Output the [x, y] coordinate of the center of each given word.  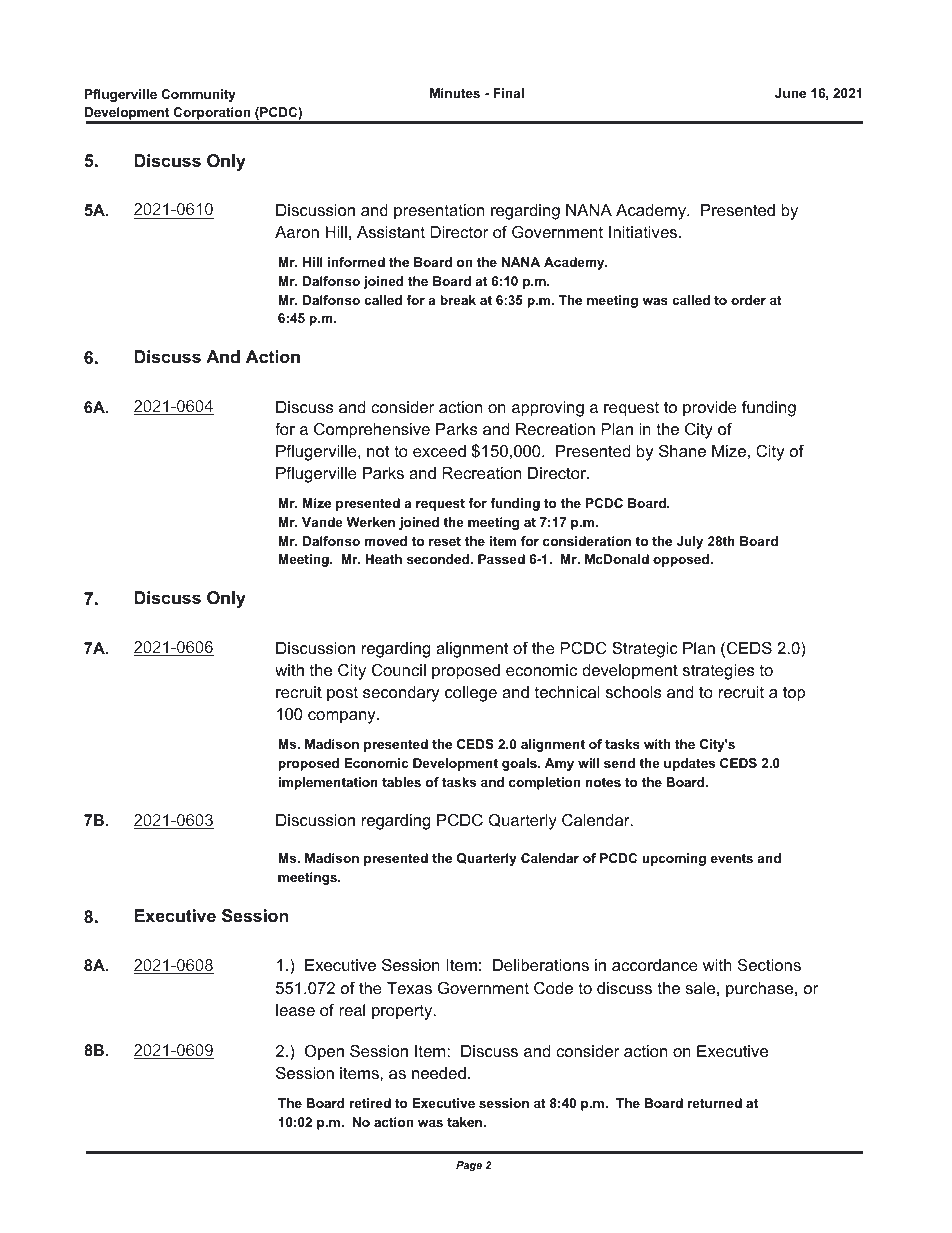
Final [508, 93]
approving [548, 409]
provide [710, 409]
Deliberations [541, 965]
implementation [328, 783]
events [732, 858]
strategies [718, 672]
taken [466, 1122]
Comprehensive [372, 431]
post [342, 694]
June [790, 93]
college [471, 694]
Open [324, 1053]
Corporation [212, 115]
